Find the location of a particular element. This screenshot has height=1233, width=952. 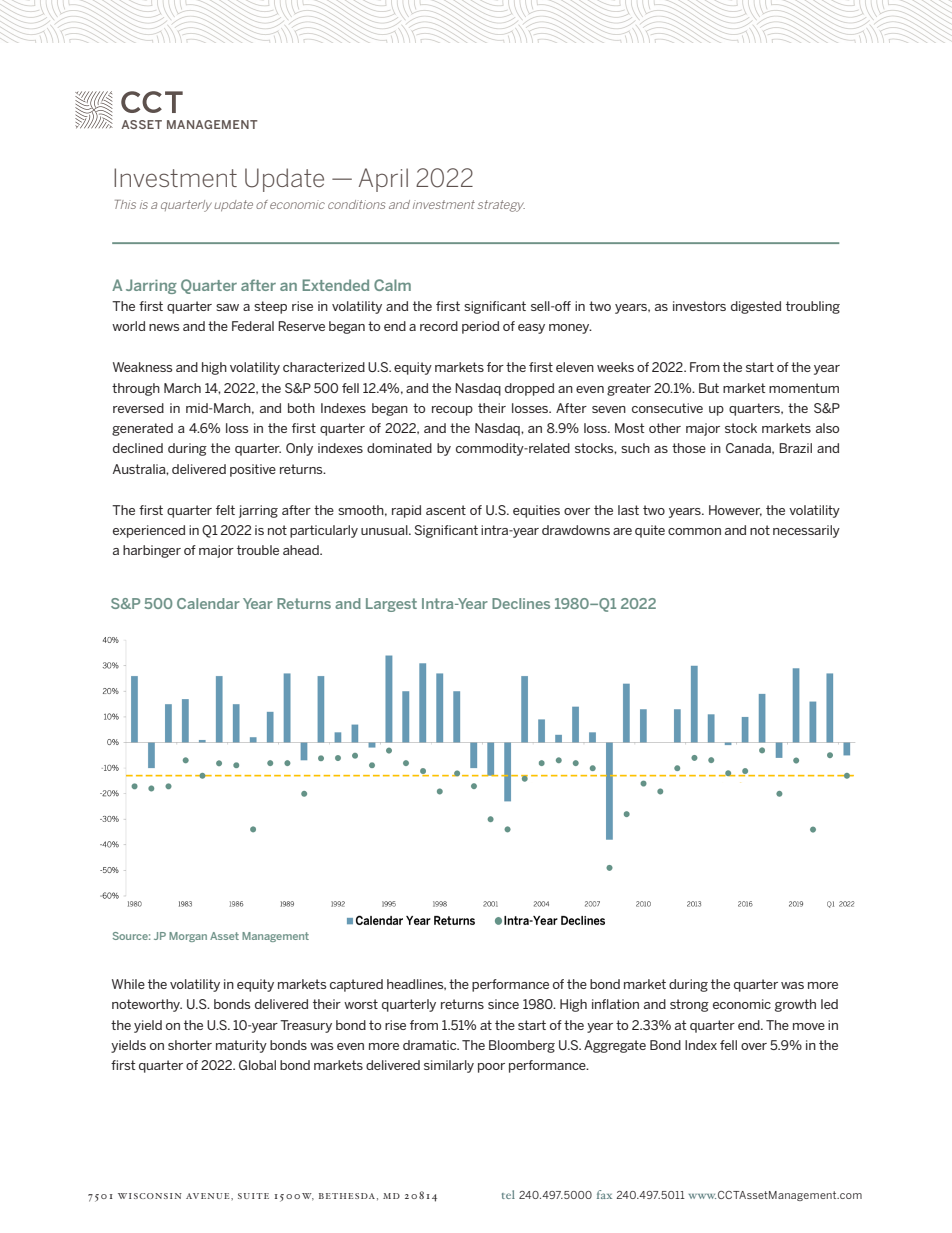

April is located at coordinates (383, 180).
